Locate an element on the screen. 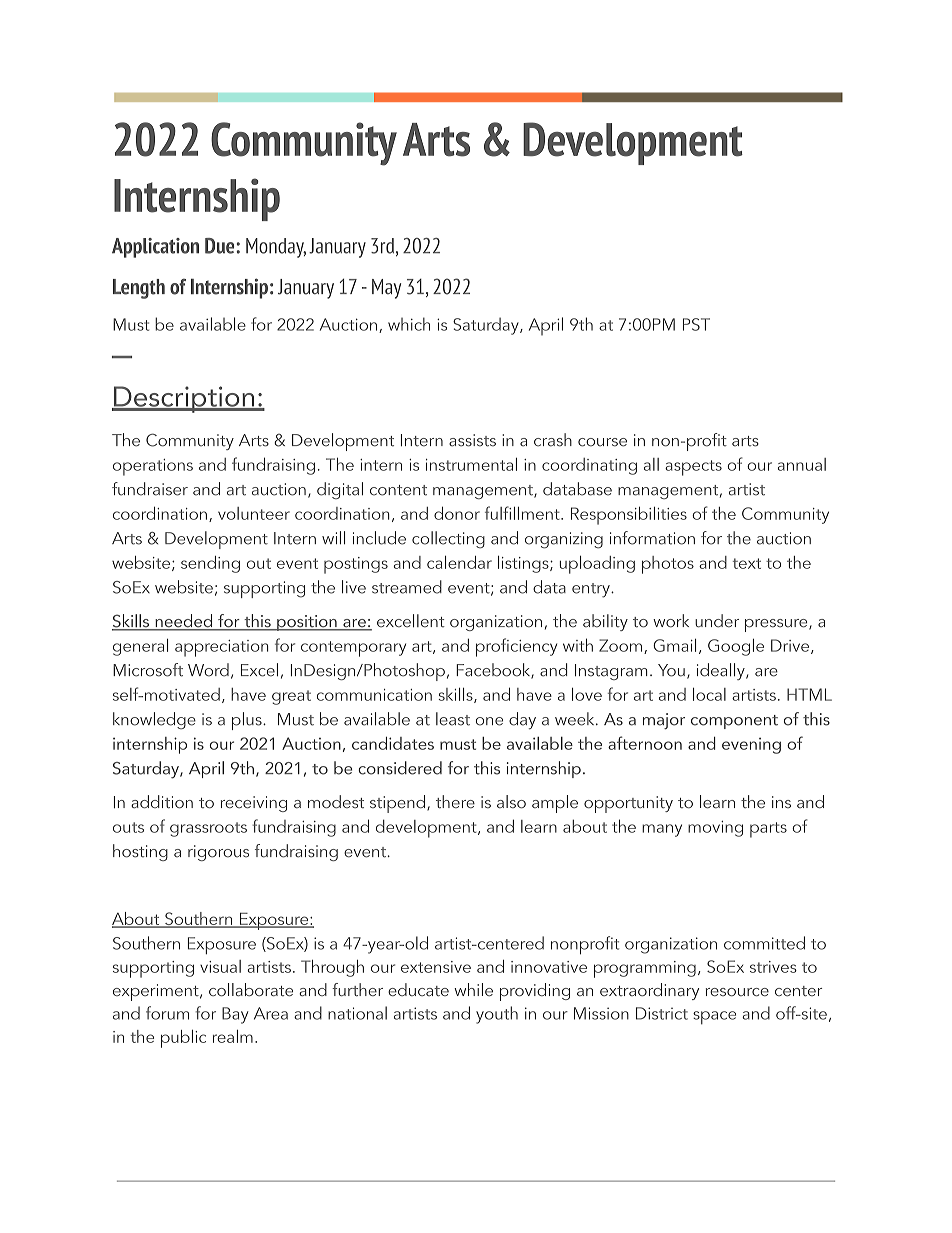 This screenshot has width=952, height=1233. which is located at coordinates (409, 324).
